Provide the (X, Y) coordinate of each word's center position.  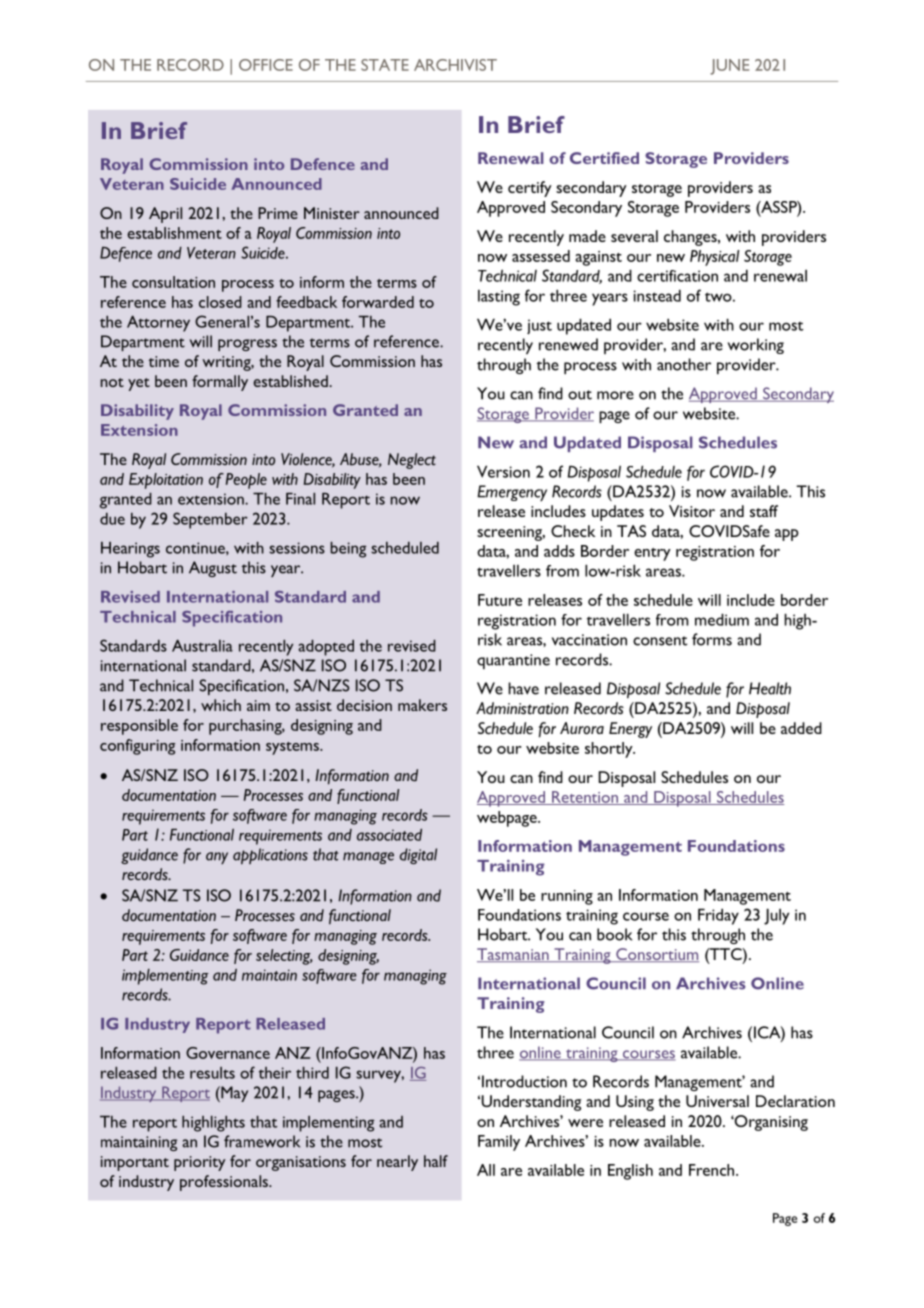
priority (200, 1163)
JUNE (729, 67)
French (713, 1170)
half (436, 1161)
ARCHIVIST (455, 65)
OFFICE (266, 65)
